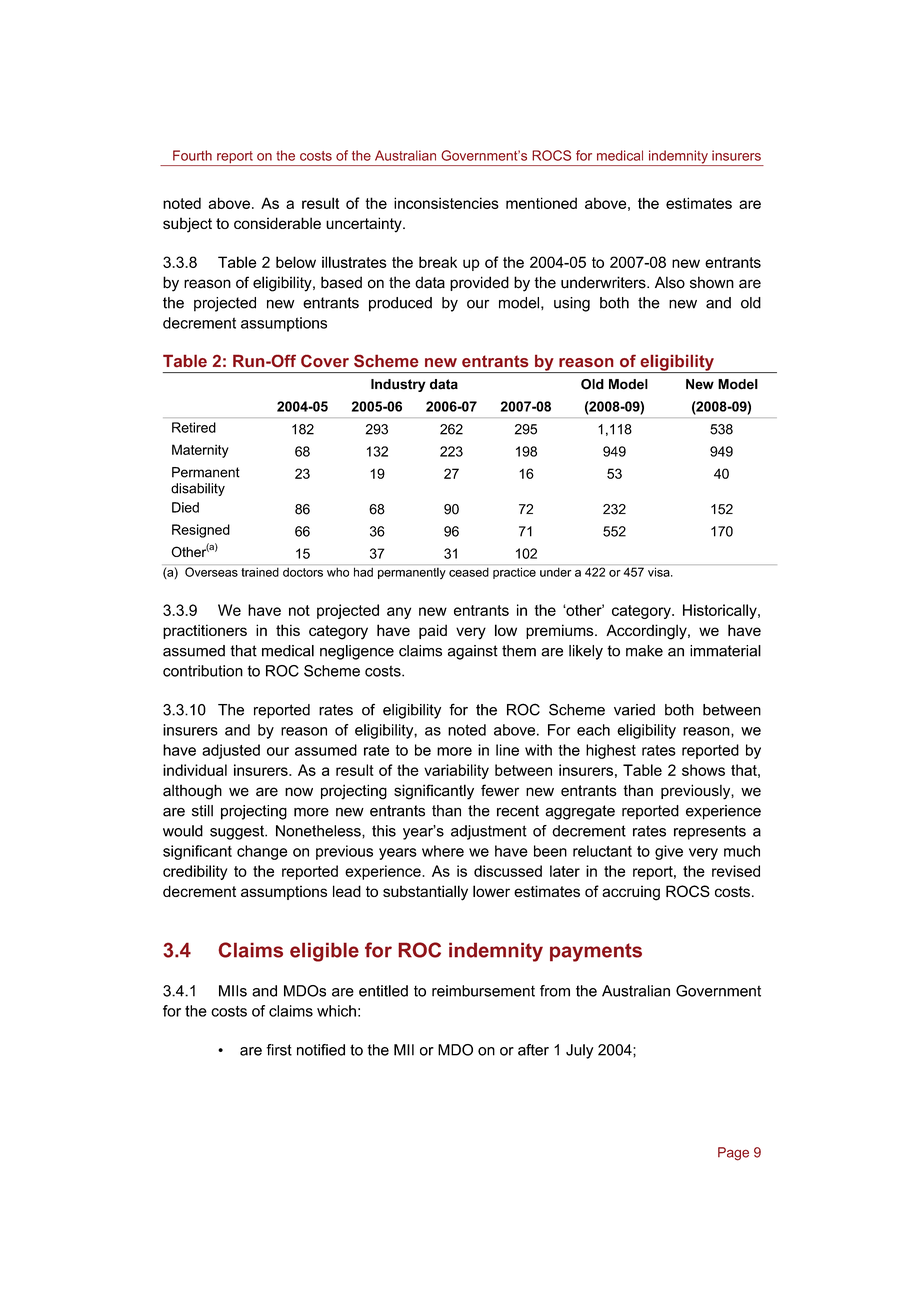  Describe the element at coordinates (670, 282) in the image. I see `Also` at that location.
